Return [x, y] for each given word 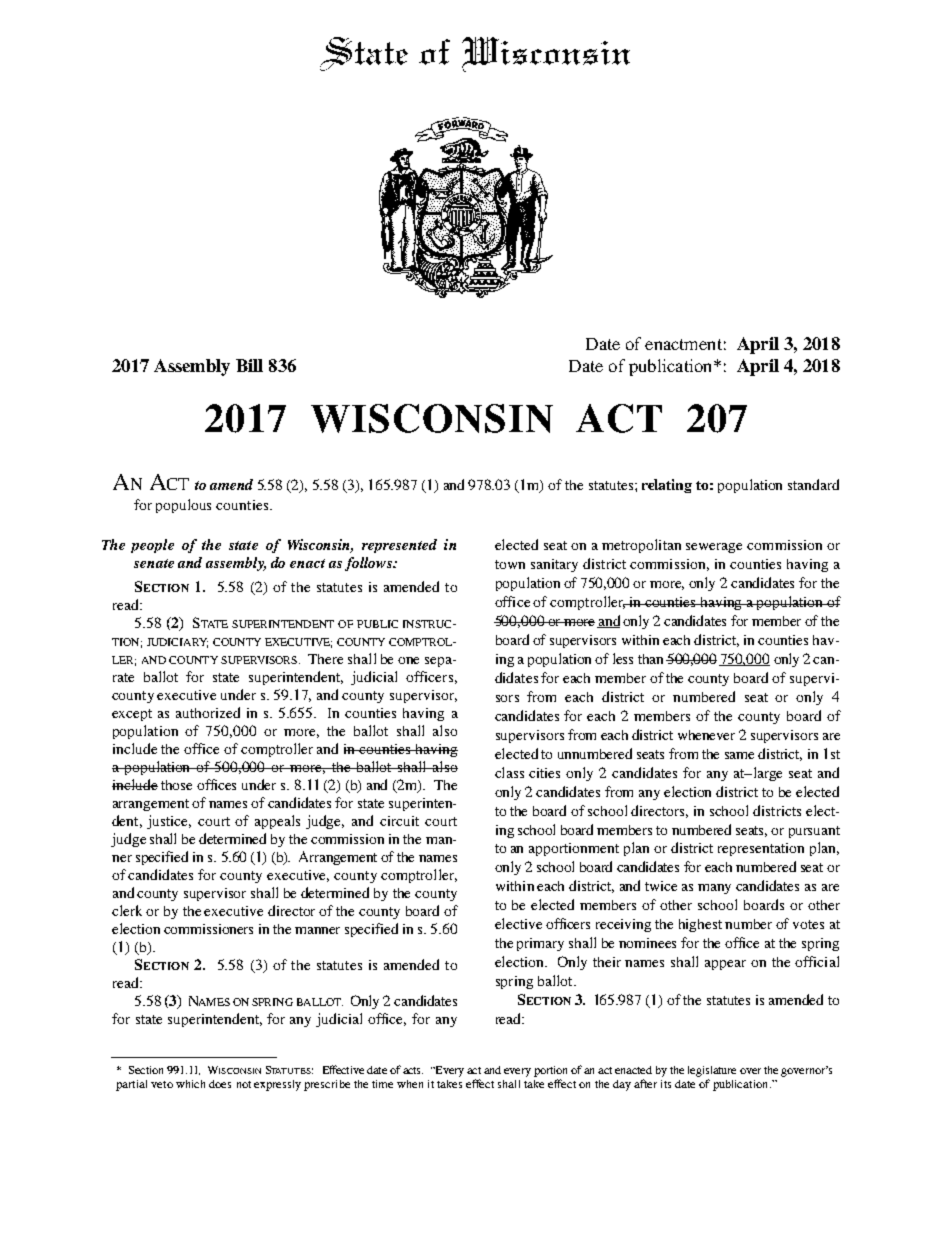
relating [667, 486]
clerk [127, 910]
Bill [249, 365]
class [509, 772]
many [714, 889]
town [510, 564]
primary [540, 944]
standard [813, 484]
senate [154, 563]
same [739, 755]
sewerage [714, 548]
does [220, 1084]
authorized [208, 712]
